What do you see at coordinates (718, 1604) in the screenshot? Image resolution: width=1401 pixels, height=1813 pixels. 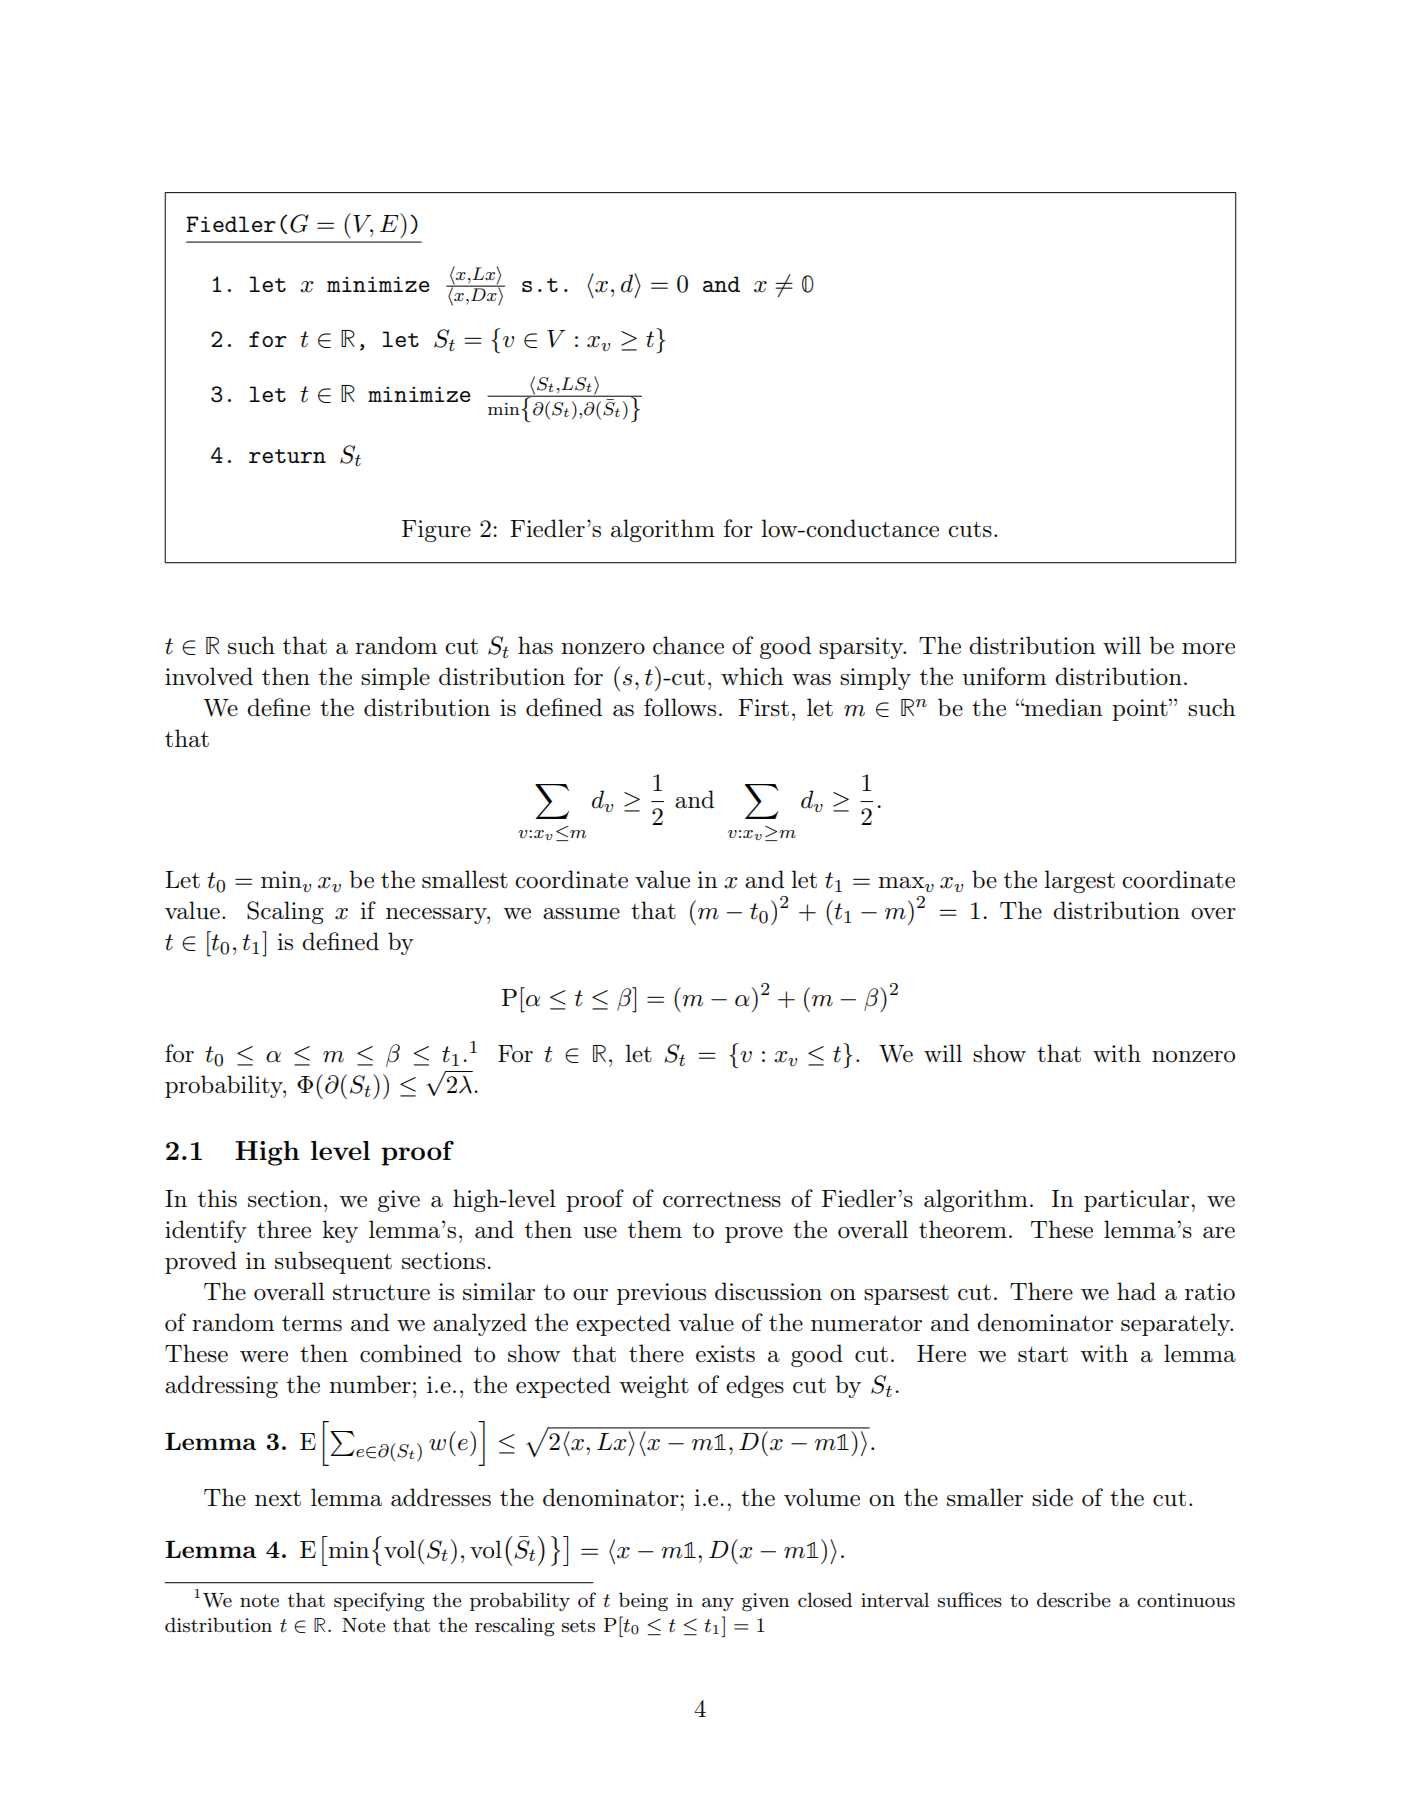 I see `any` at bounding box center [718, 1604].
